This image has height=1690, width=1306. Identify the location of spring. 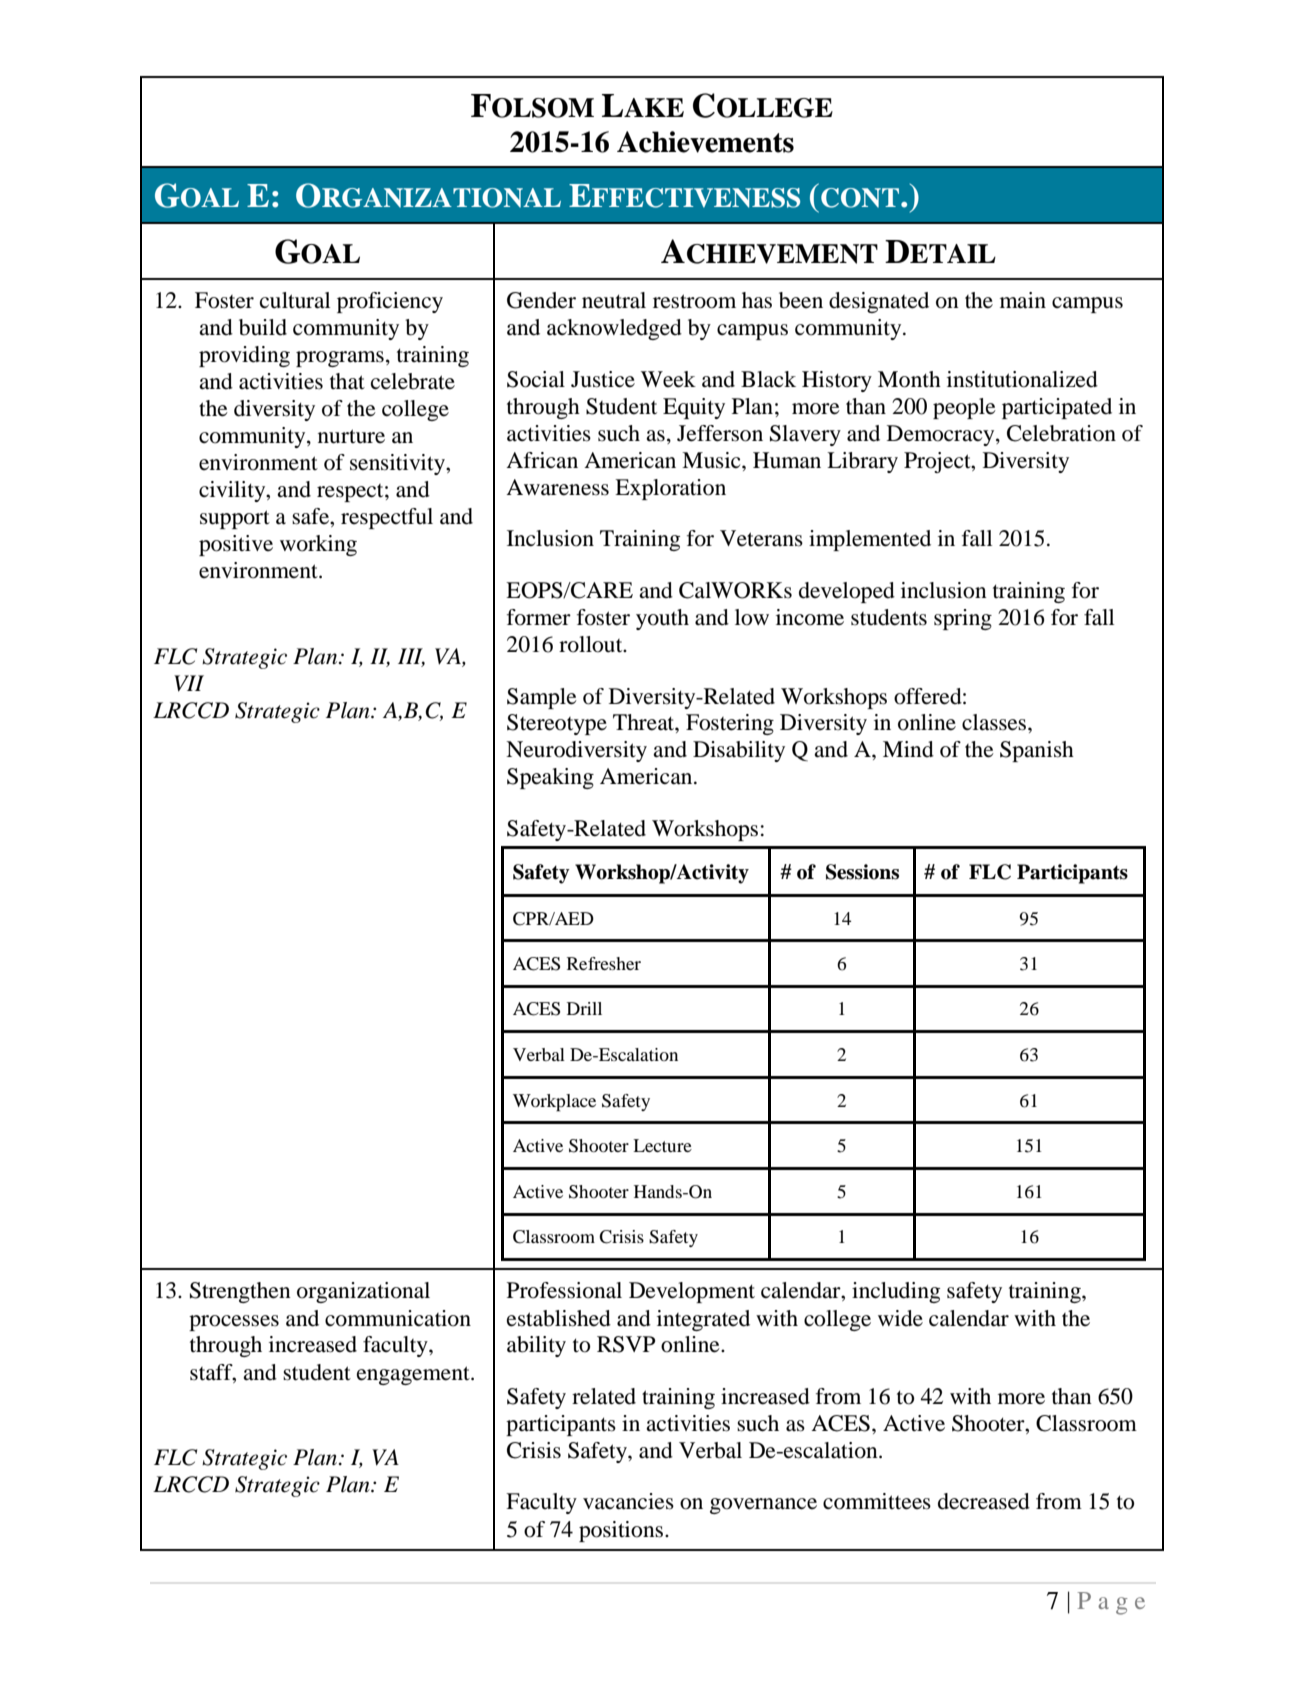
(963, 619).
